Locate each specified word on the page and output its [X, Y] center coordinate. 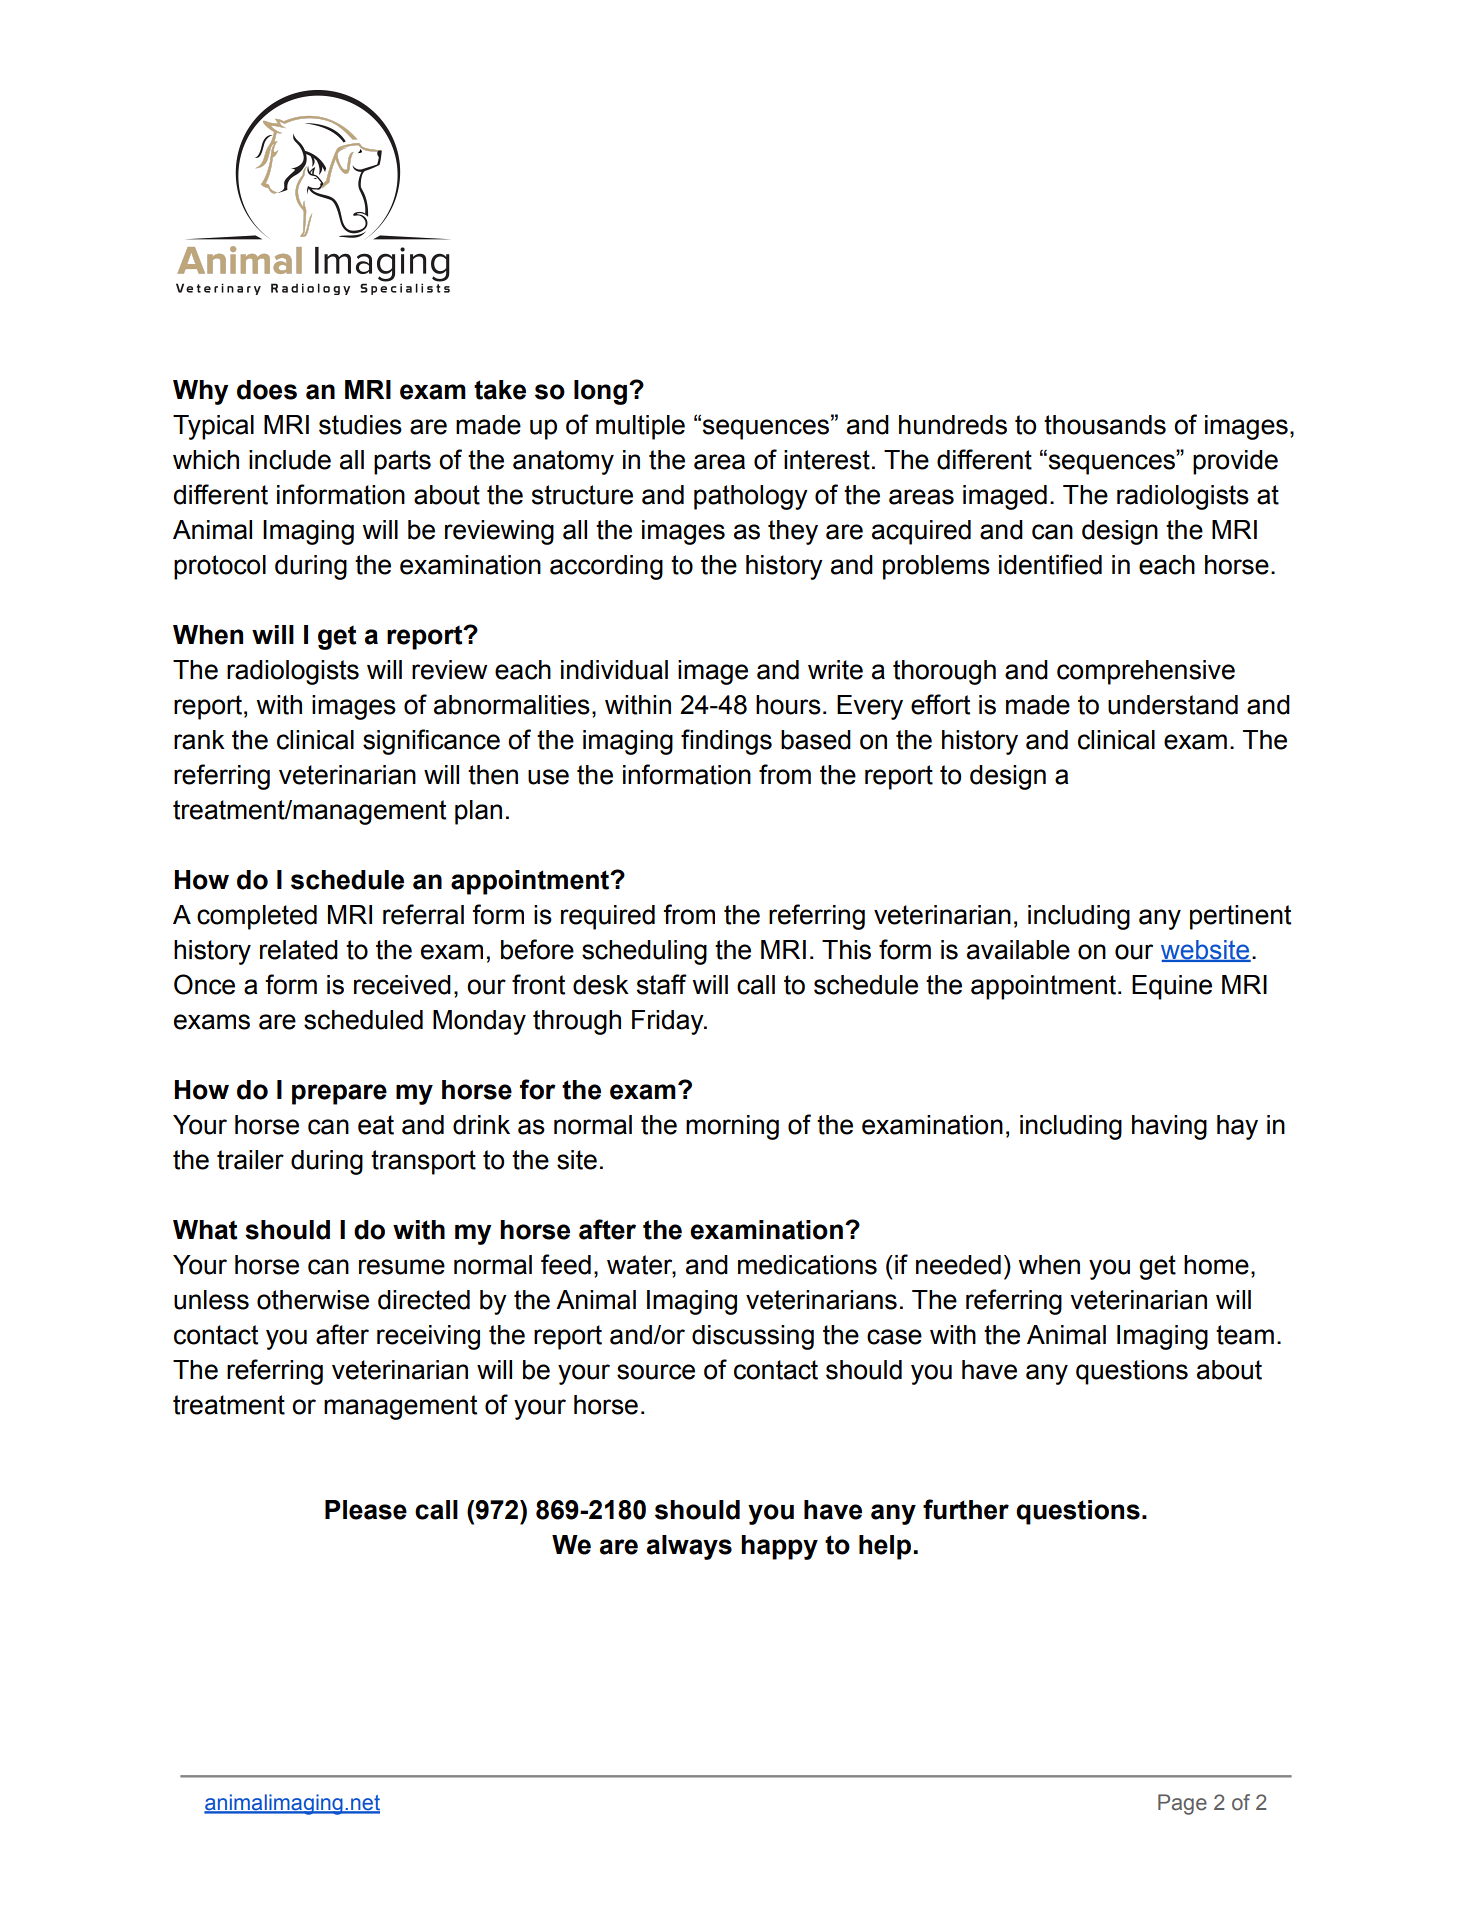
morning [732, 1127]
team [1245, 1335]
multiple [640, 427]
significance [431, 742]
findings [726, 742]
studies [360, 425]
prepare [339, 1094]
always [689, 1547]
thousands [1105, 425]
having [1169, 1127]
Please [366, 1510]
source [656, 1372]
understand [1173, 705]
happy [779, 1547]
